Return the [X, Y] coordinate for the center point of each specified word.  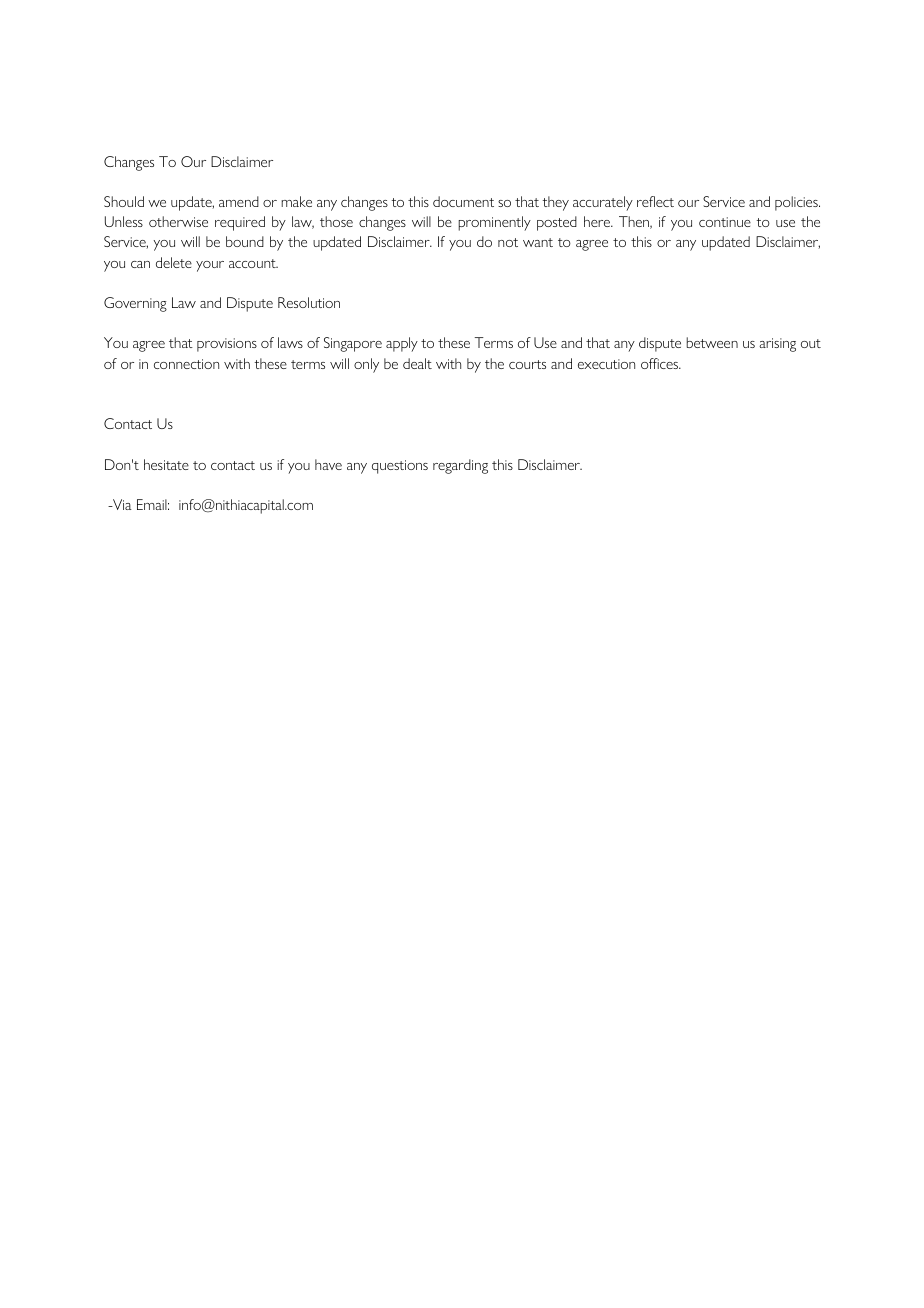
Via [121, 504]
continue [725, 222]
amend [239, 201]
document [463, 201]
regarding [460, 466]
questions [400, 467]
